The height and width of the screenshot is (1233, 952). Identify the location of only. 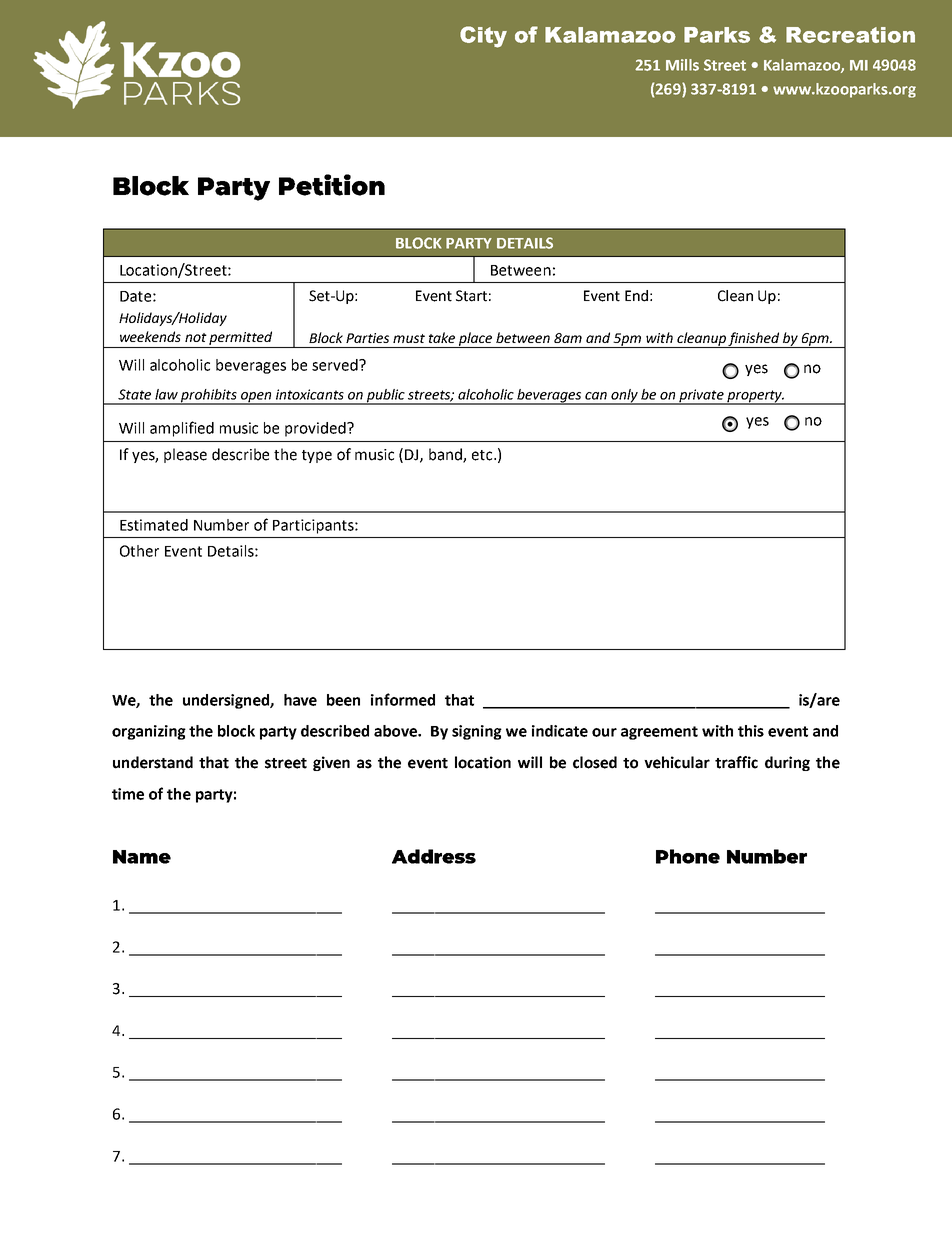
(625, 397).
